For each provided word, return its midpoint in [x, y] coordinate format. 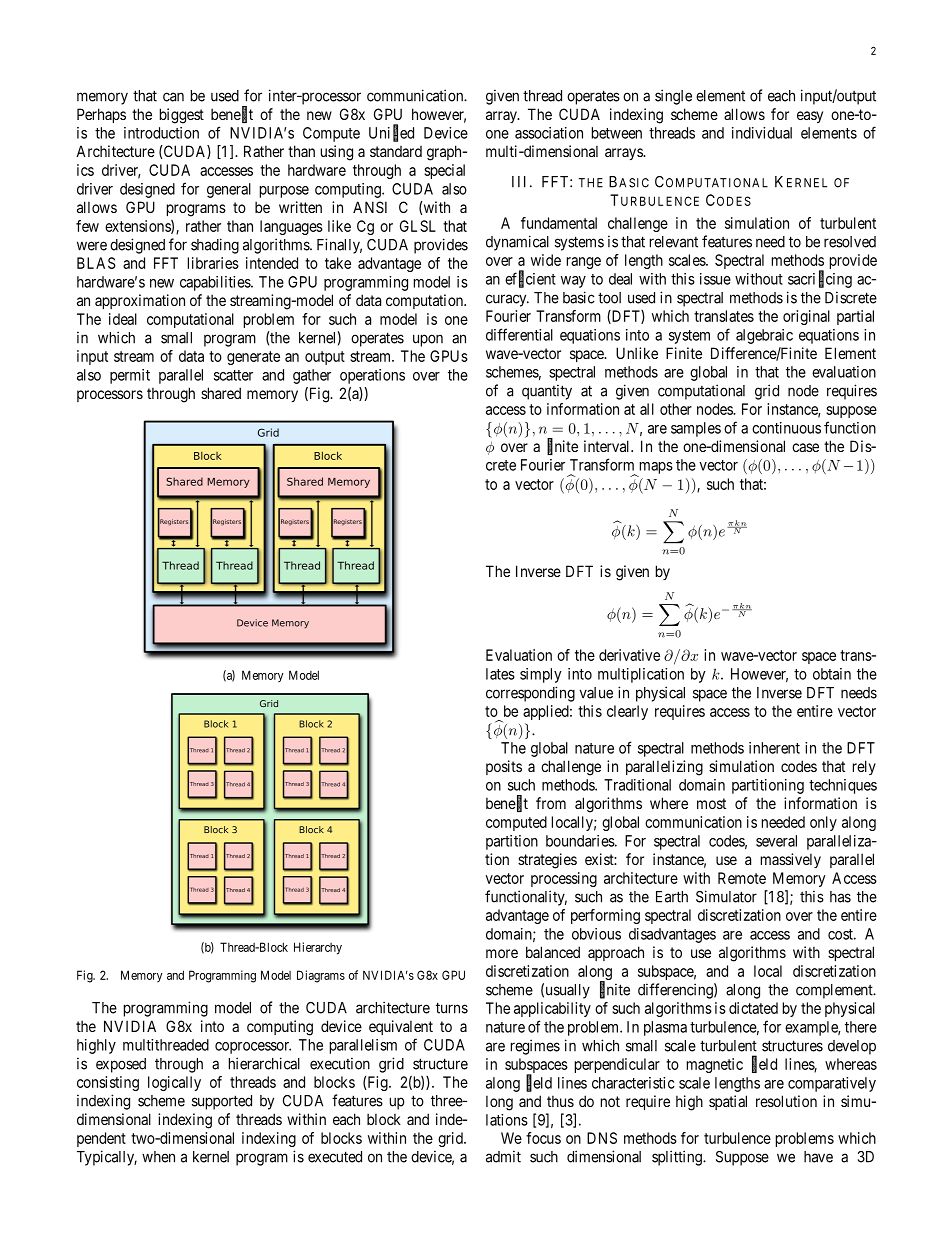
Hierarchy [318, 948]
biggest [182, 116]
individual [762, 133]
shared [221, 393]
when [158, 1157]
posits [504, 767]
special [444, 171]
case [805, 447]
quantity [547, 392]
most [711, 803]
